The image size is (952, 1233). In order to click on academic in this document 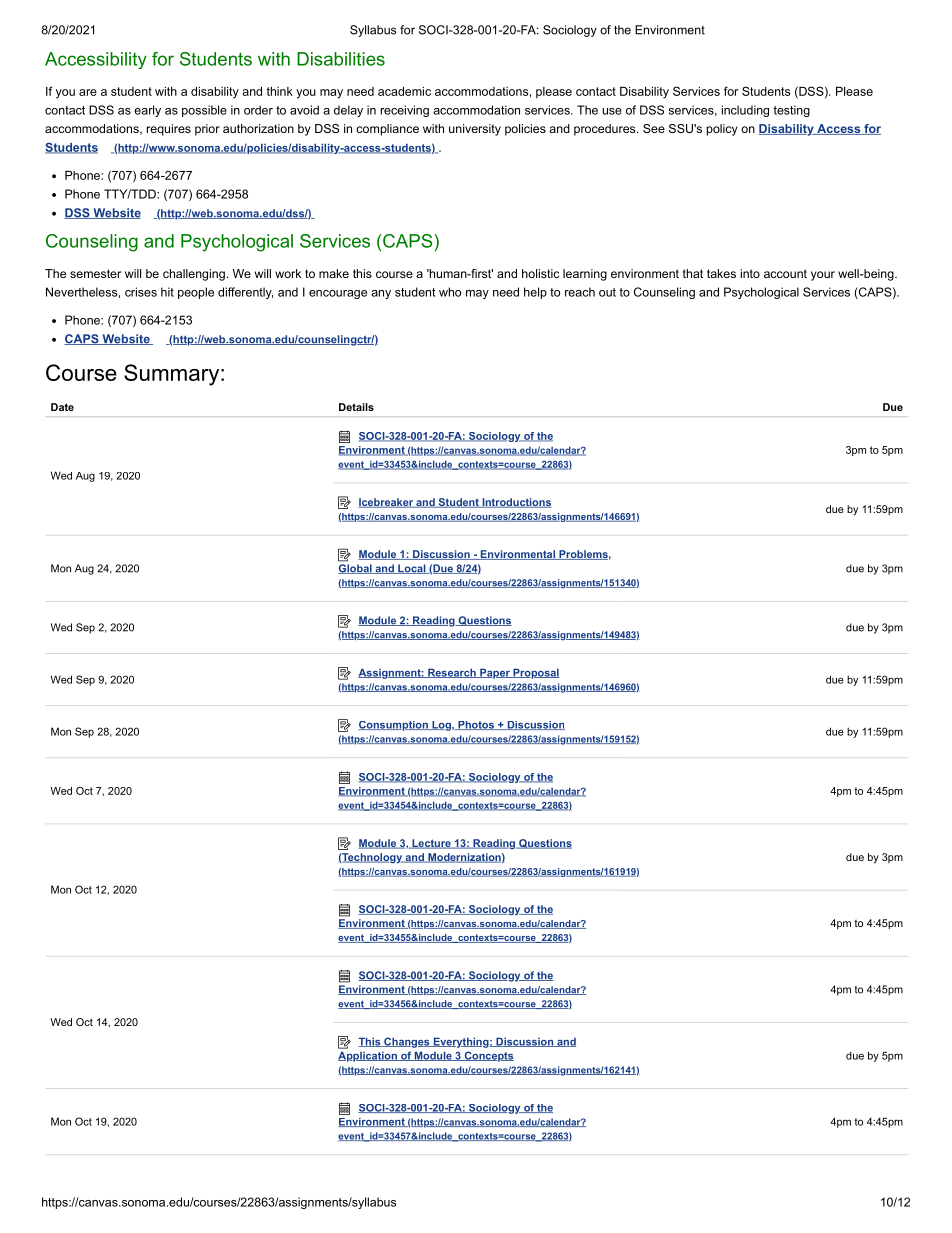, I will do `click(404, 91)`.
